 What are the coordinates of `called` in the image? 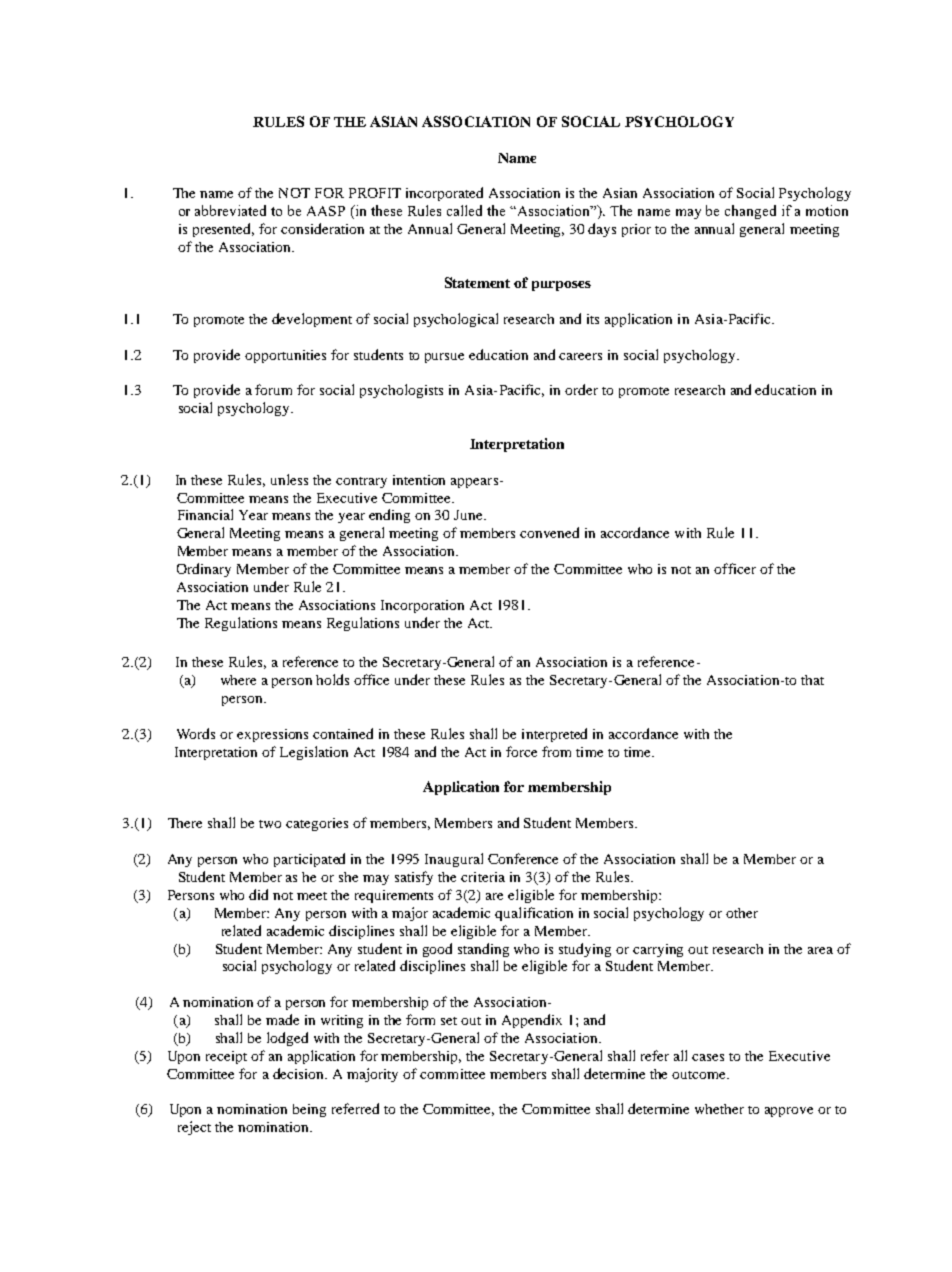 It's located at (464, 210).
